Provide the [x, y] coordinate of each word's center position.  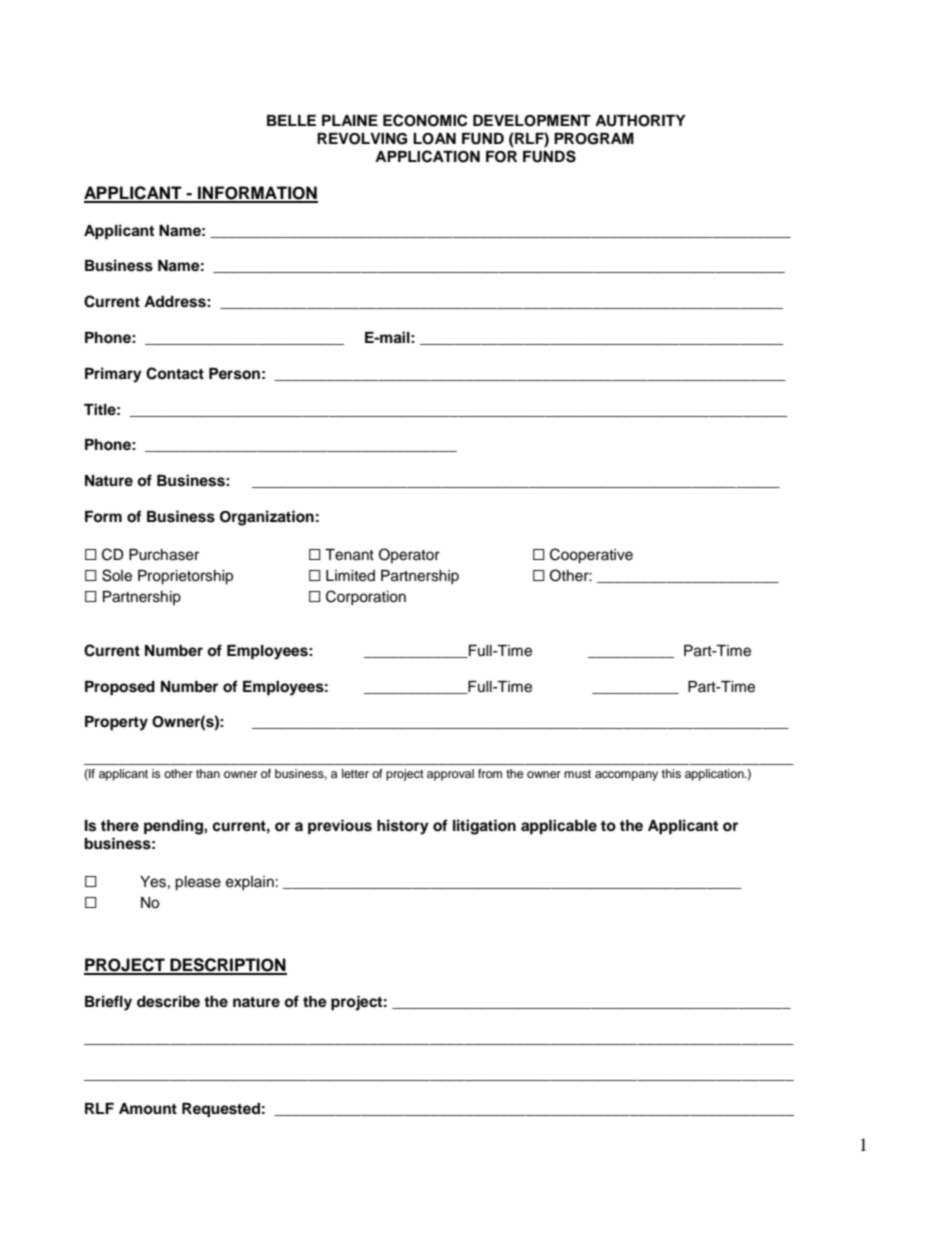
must [577, 774]
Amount [148, 1108]
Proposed [120, 688]
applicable [559, 827]
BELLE [291, 120]
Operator [409, 555]
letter [355, 773]
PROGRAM [594, 139]
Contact [175, 373]
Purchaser [164, 555]
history [403, 827]
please [198, 883]
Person [234, 374]
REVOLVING [362, 139]
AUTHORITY [640, 121]
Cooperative [591, 556]
